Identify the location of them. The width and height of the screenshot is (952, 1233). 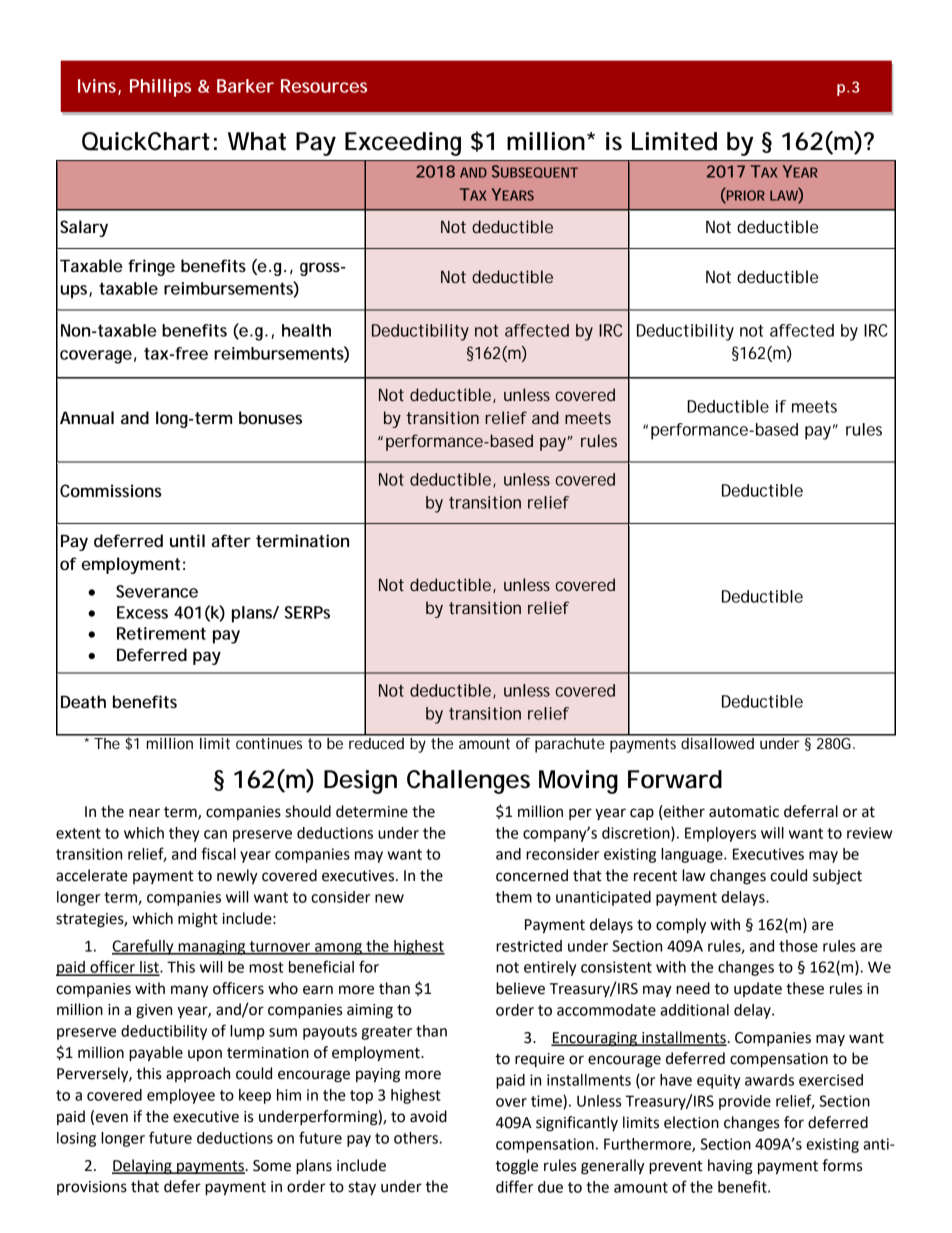
(514, 897).
